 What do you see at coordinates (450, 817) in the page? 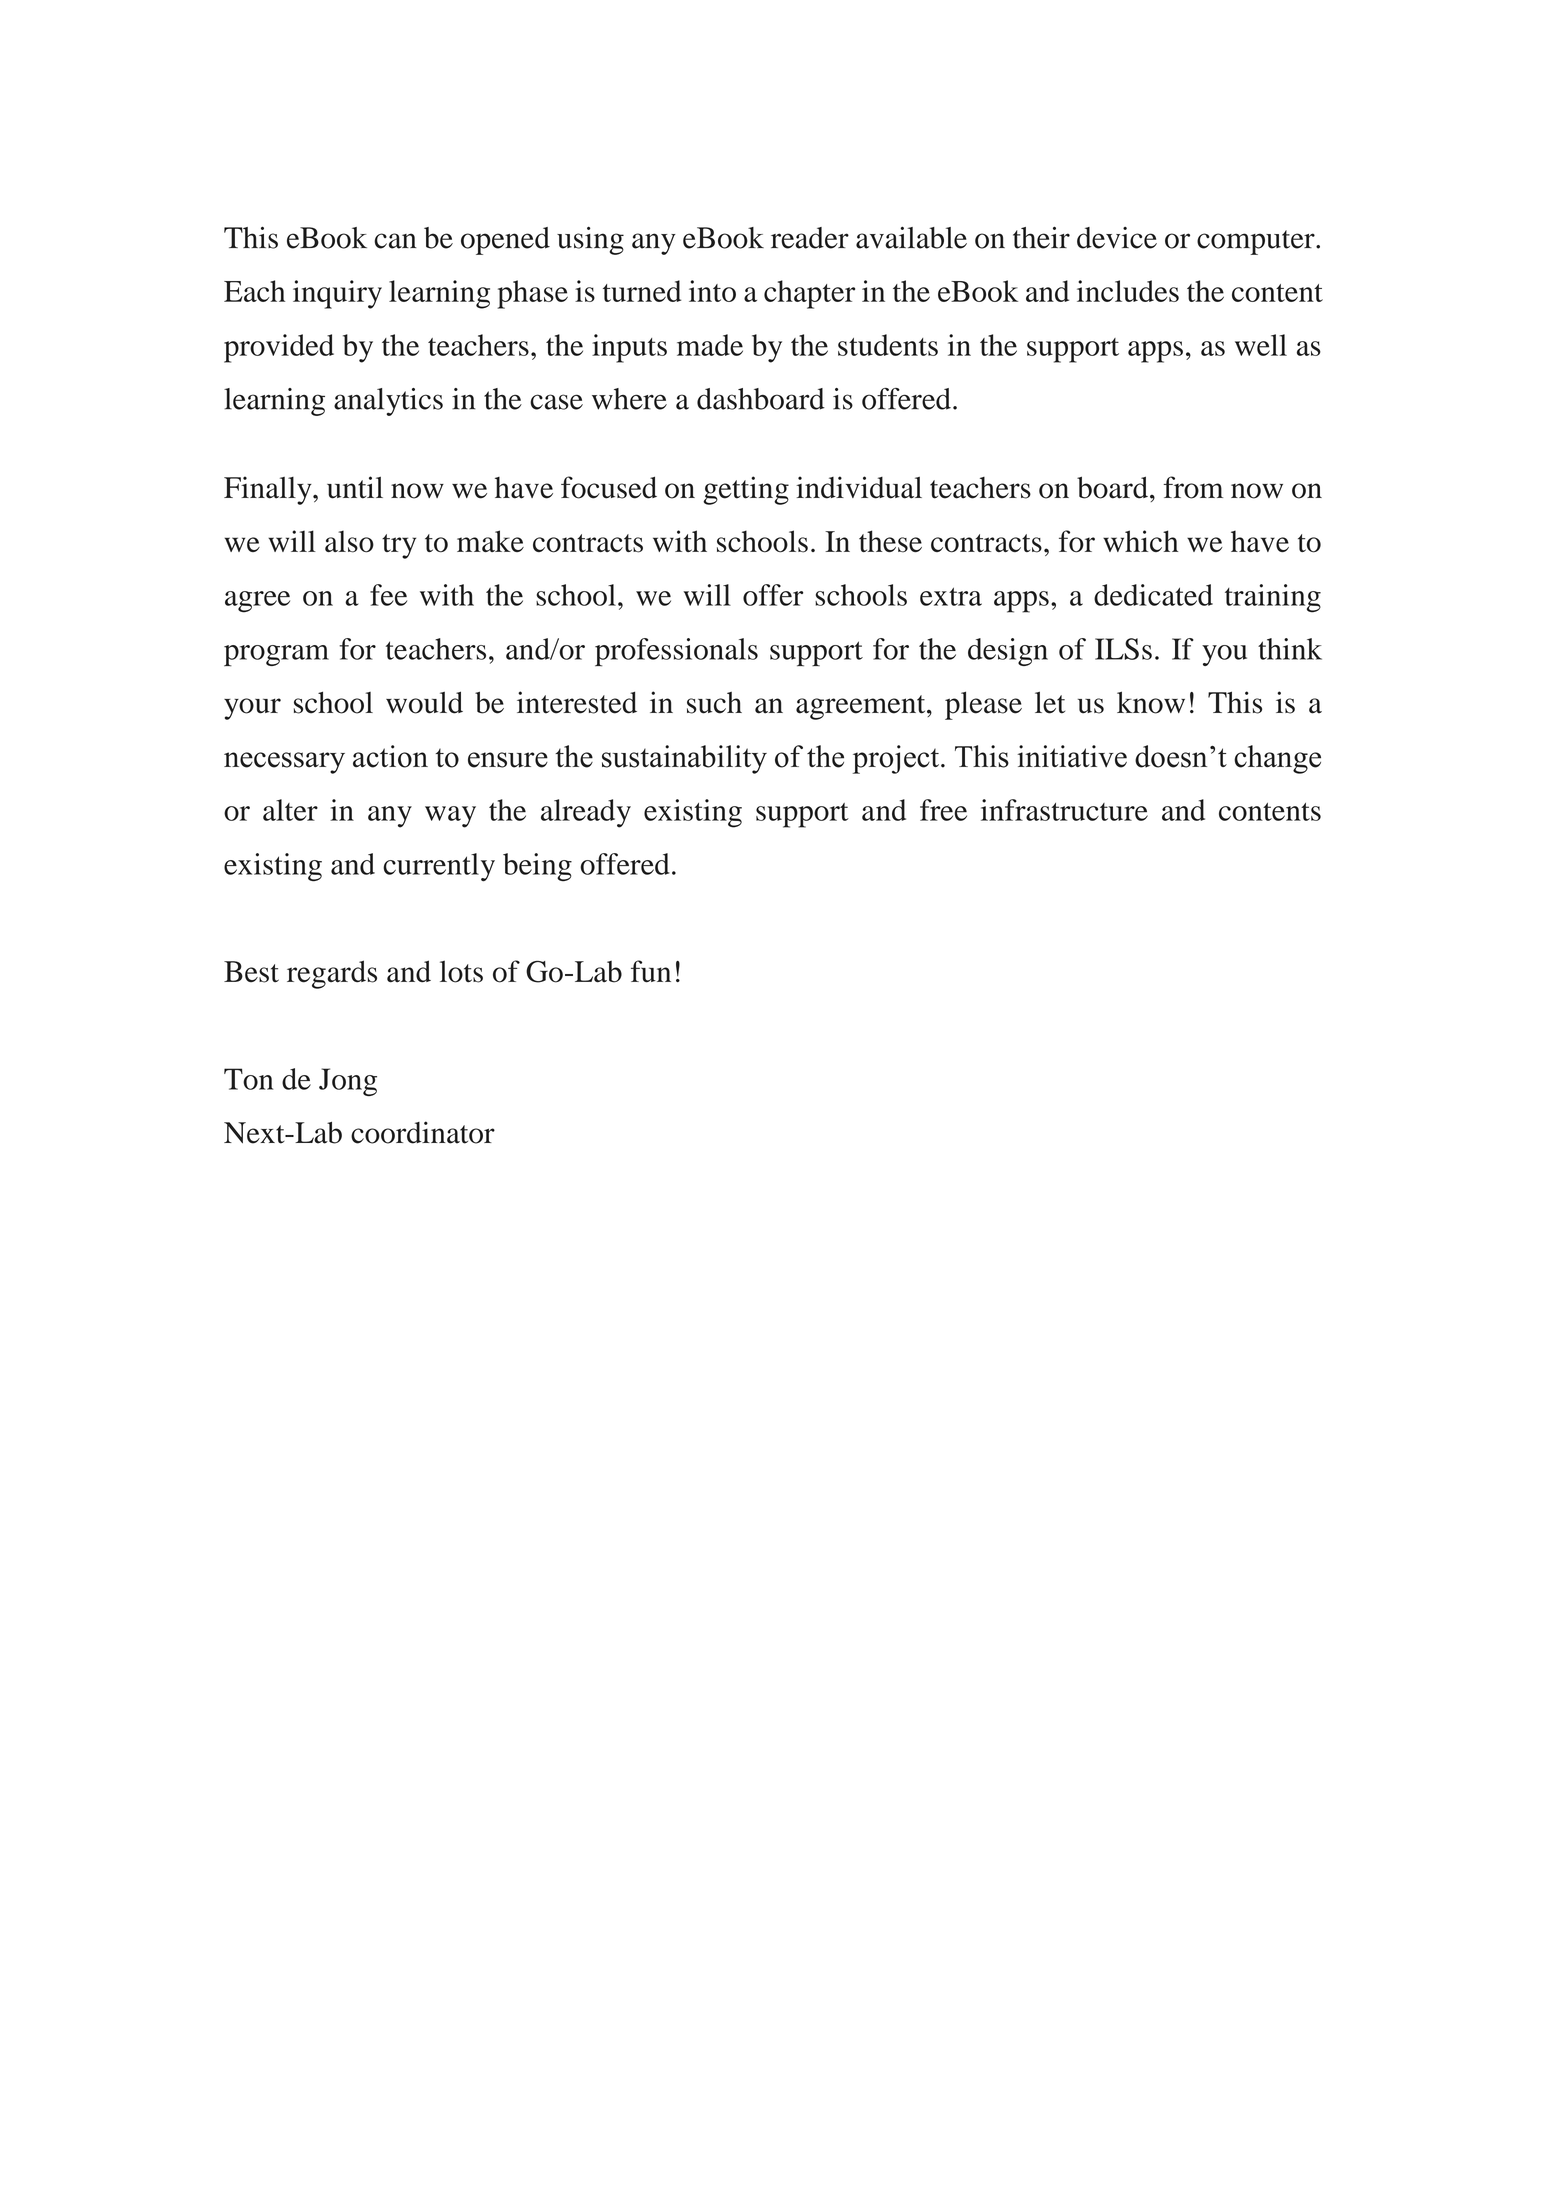
I see `way` at bounding box center [450, 817].
